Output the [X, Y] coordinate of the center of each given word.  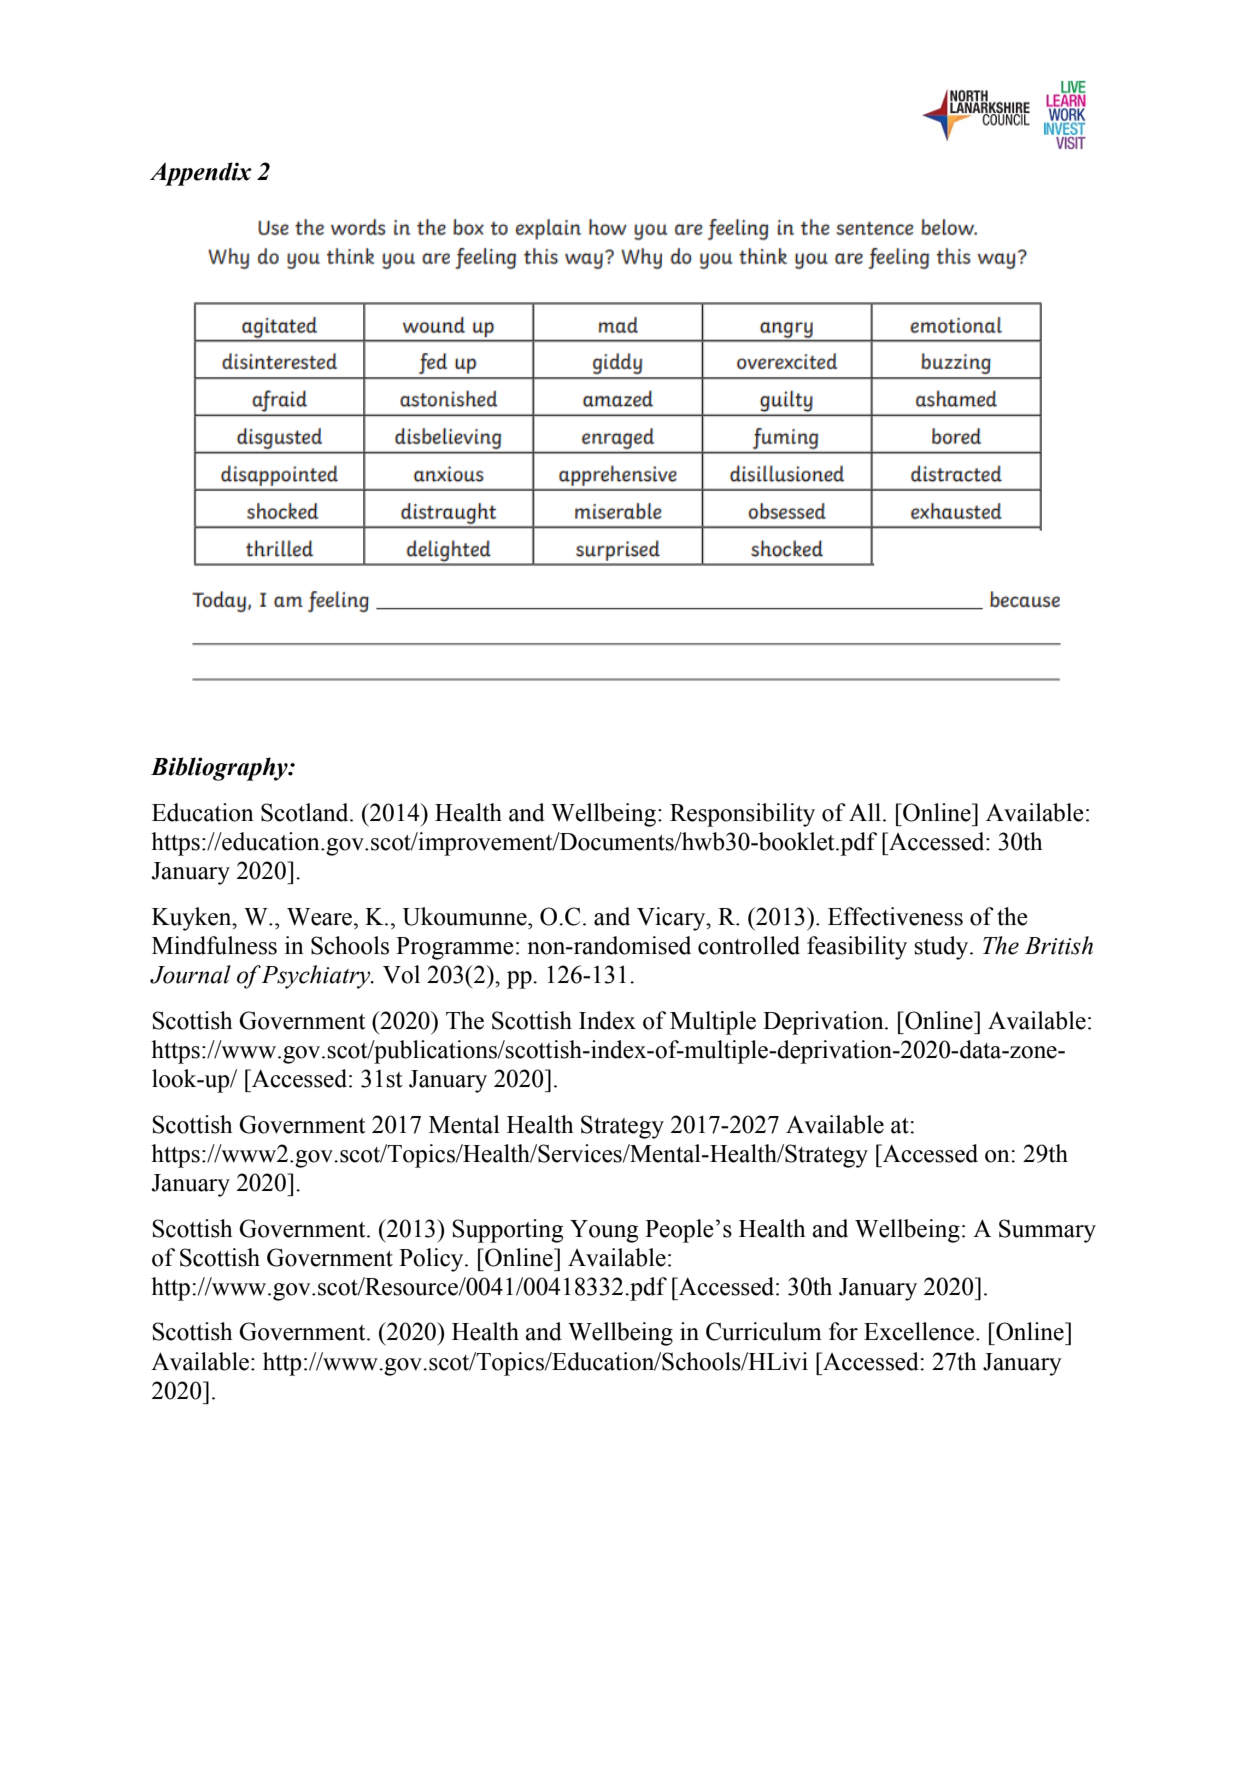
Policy [432, 1260]
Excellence [919, 1331]
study [942, 948]
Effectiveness [895, 916]
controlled [749, 945]
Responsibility [742, 815]
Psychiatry [317, 977]
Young [604, 1231]
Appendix [201, 174]
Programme [455, 948]
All [865, 812]
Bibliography [220, 769]
